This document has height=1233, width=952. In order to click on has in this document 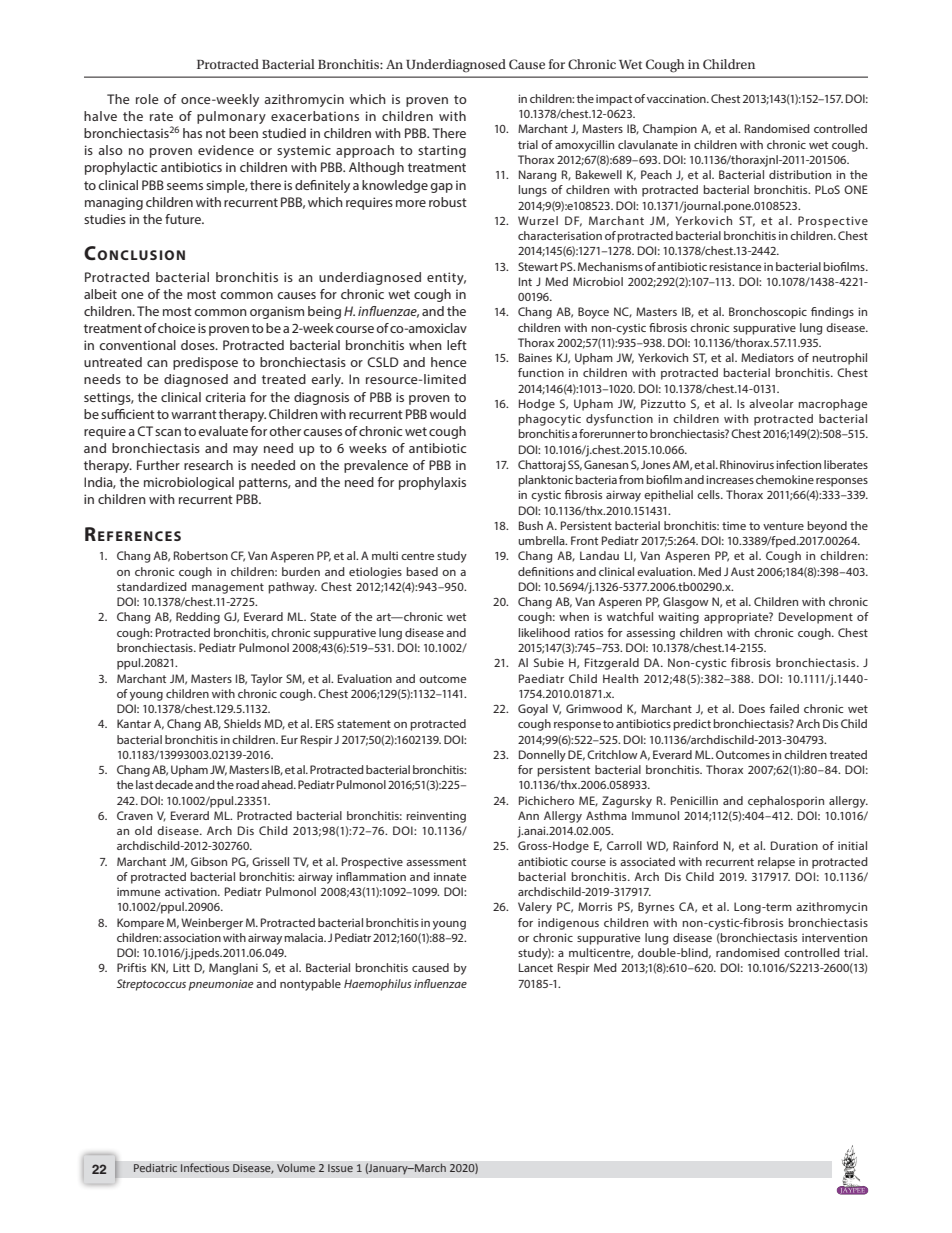, I will do `click(192, 133)`.
